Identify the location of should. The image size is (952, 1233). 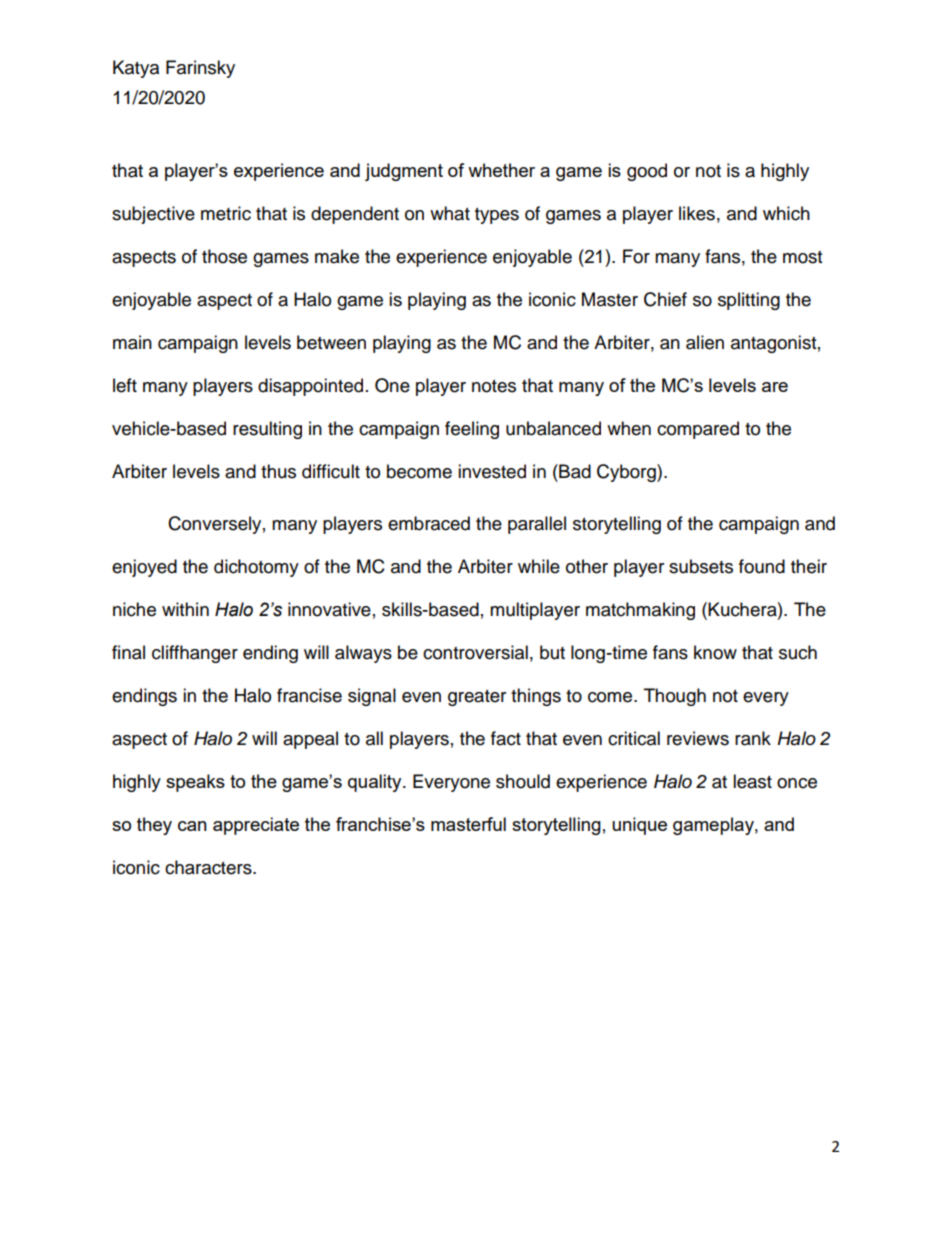
(523, 781).
